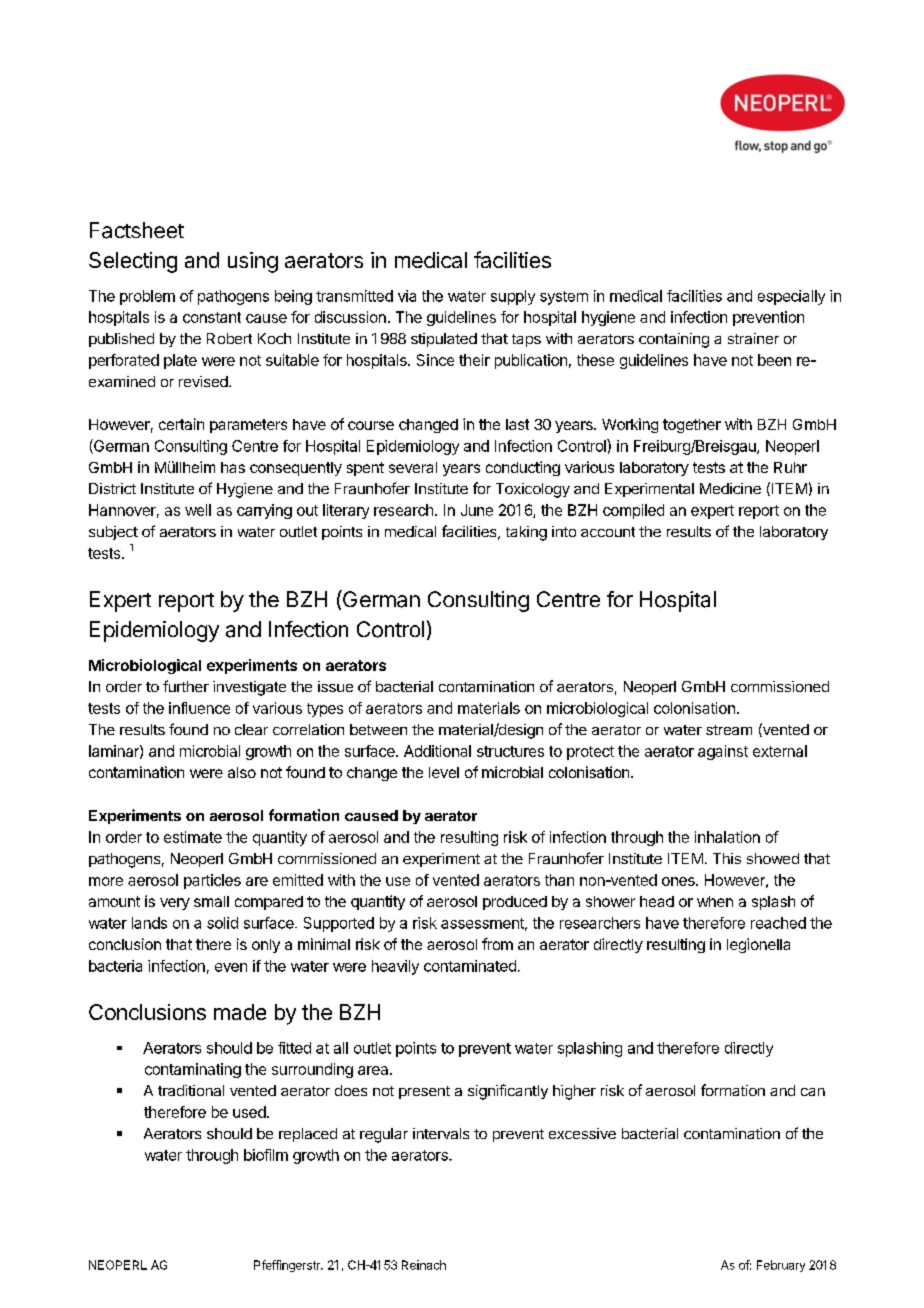 This document has width=924, height=1308. Describe the element at coordinates (407, 296) in the document. I see `via` at that location.
